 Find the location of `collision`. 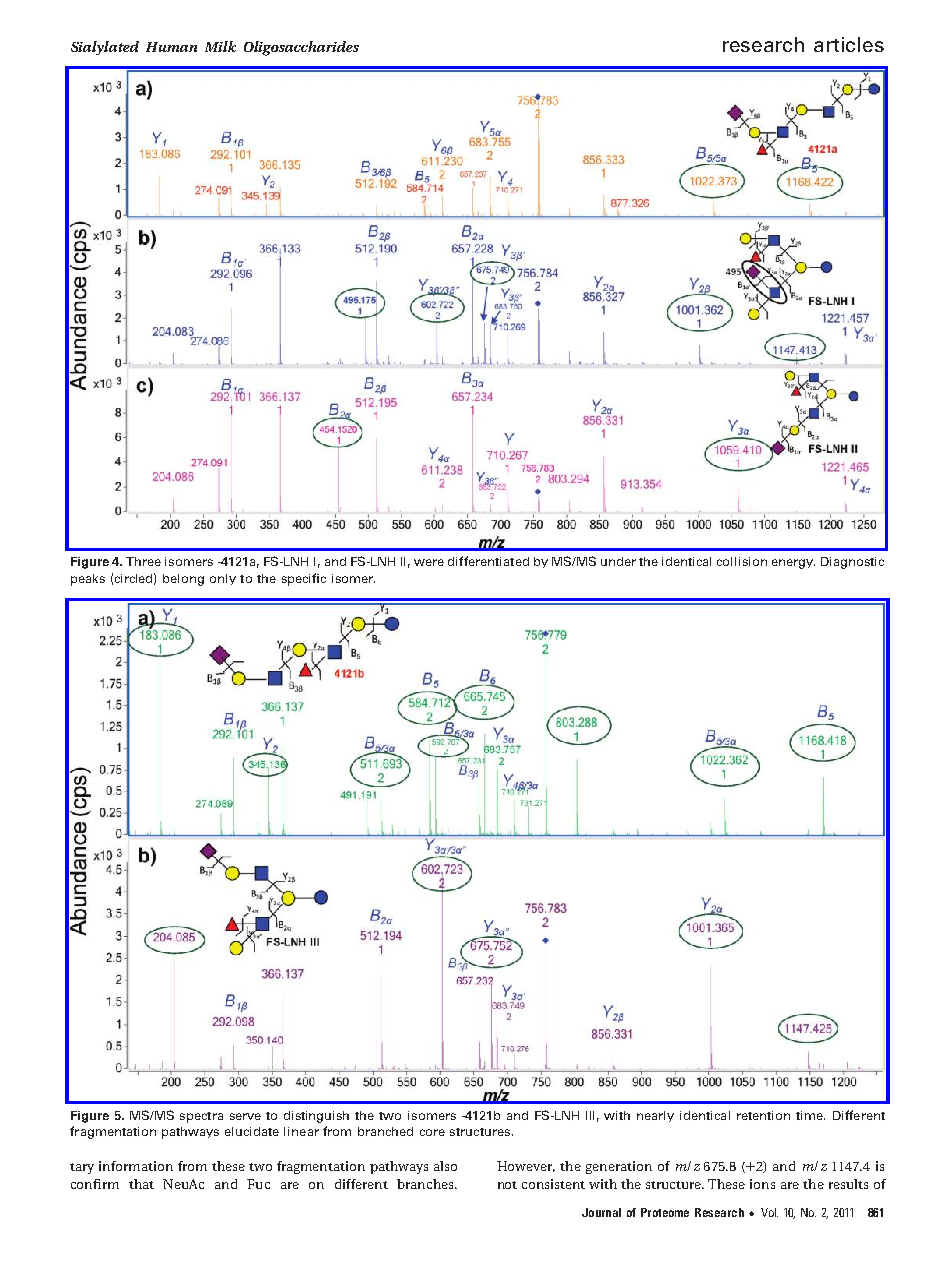

collision is located at coordinates (742, 561).
